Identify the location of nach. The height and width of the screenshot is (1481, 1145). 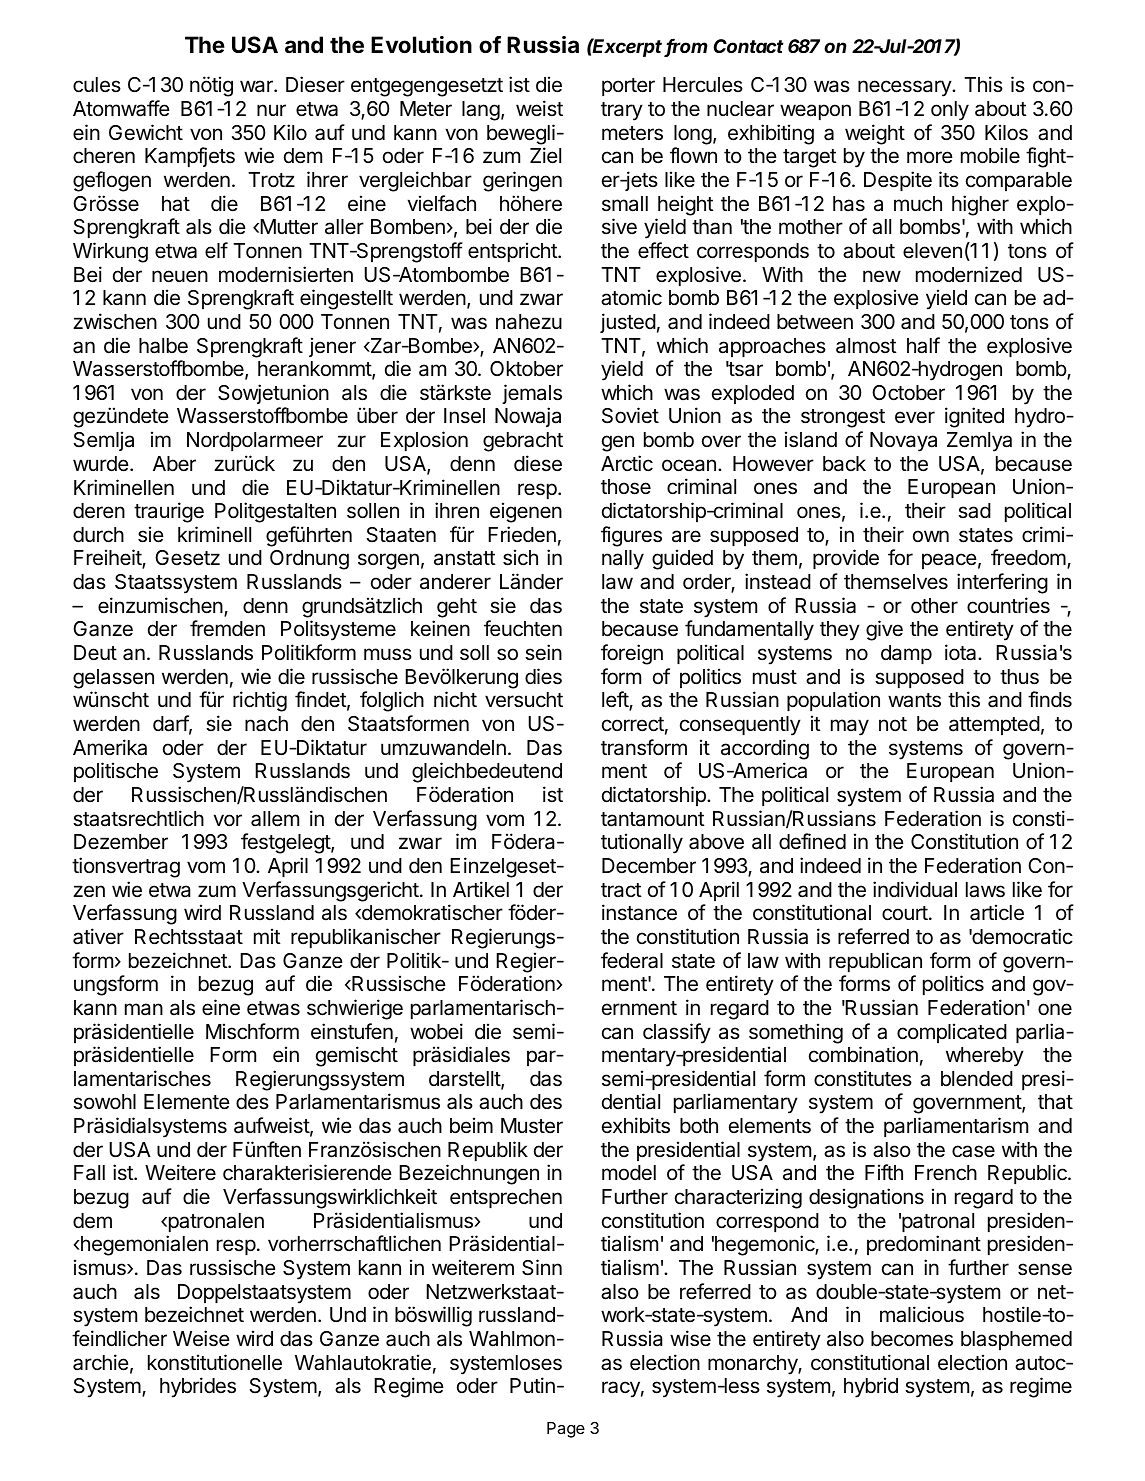
(266, 724).
